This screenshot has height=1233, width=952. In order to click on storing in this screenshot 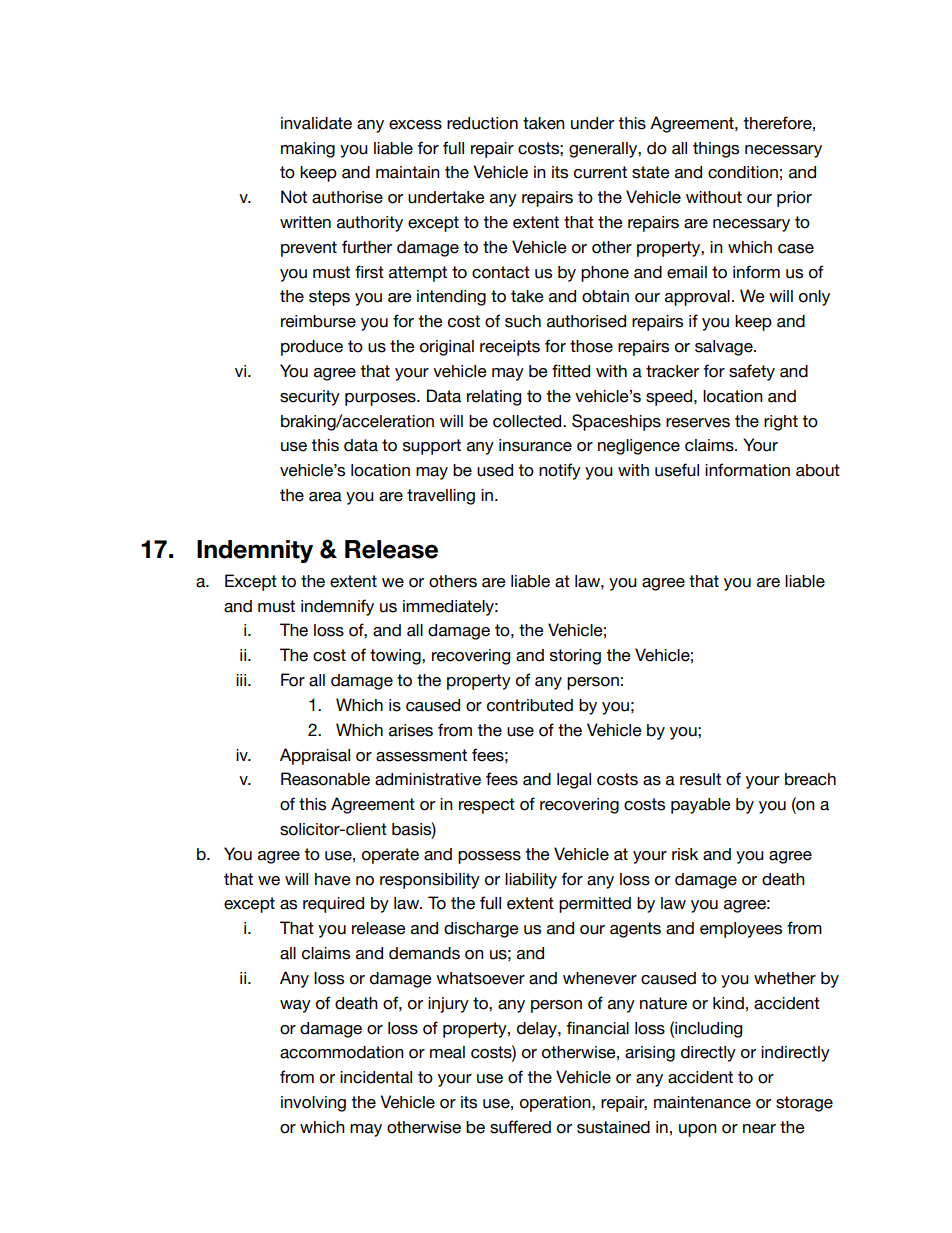, I will do `click(575, 657)`.
